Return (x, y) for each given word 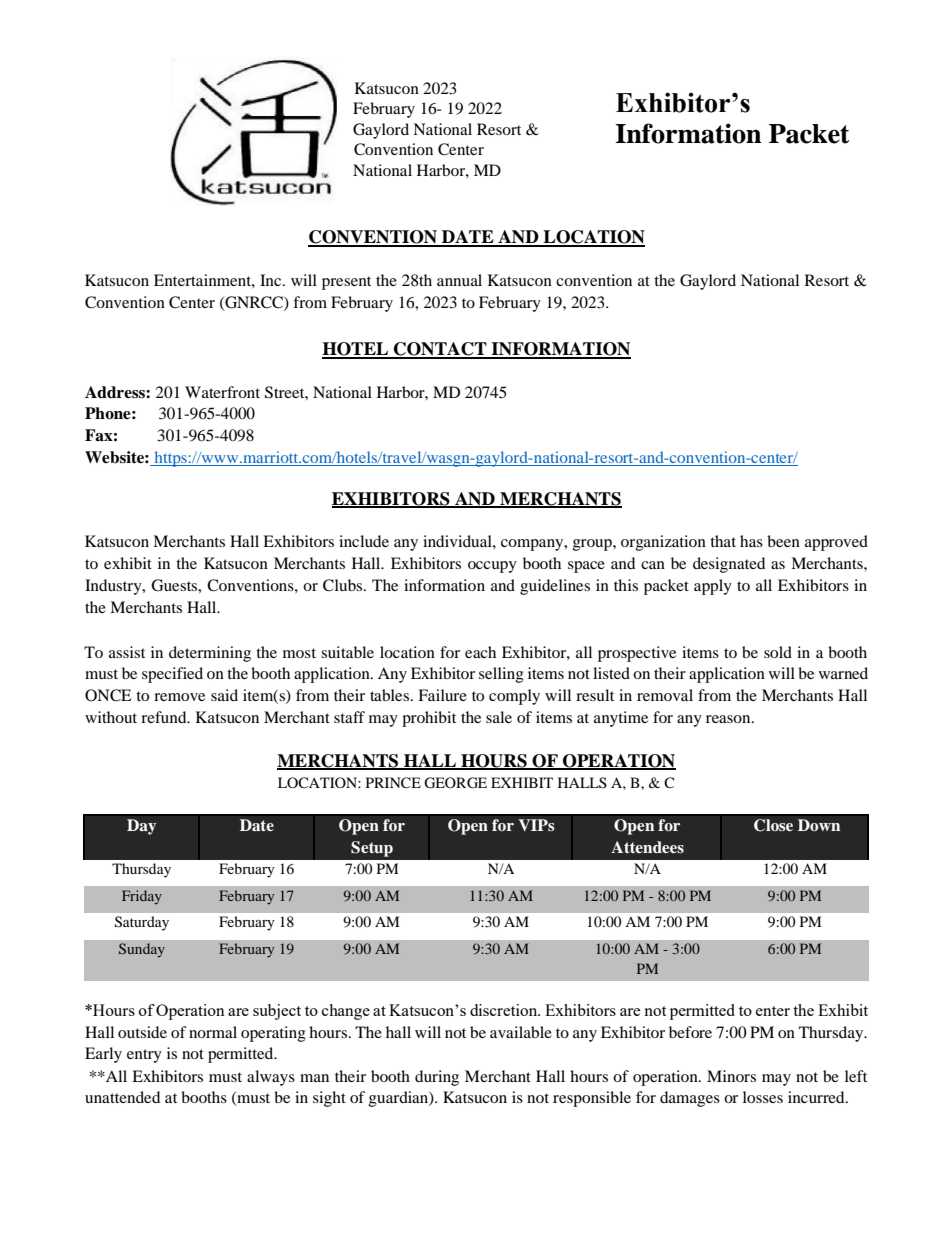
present (346, 283)
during (437, 1078)
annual (459, 280)
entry (144, 1056)
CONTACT (440, 350)
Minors (731, 1076)
